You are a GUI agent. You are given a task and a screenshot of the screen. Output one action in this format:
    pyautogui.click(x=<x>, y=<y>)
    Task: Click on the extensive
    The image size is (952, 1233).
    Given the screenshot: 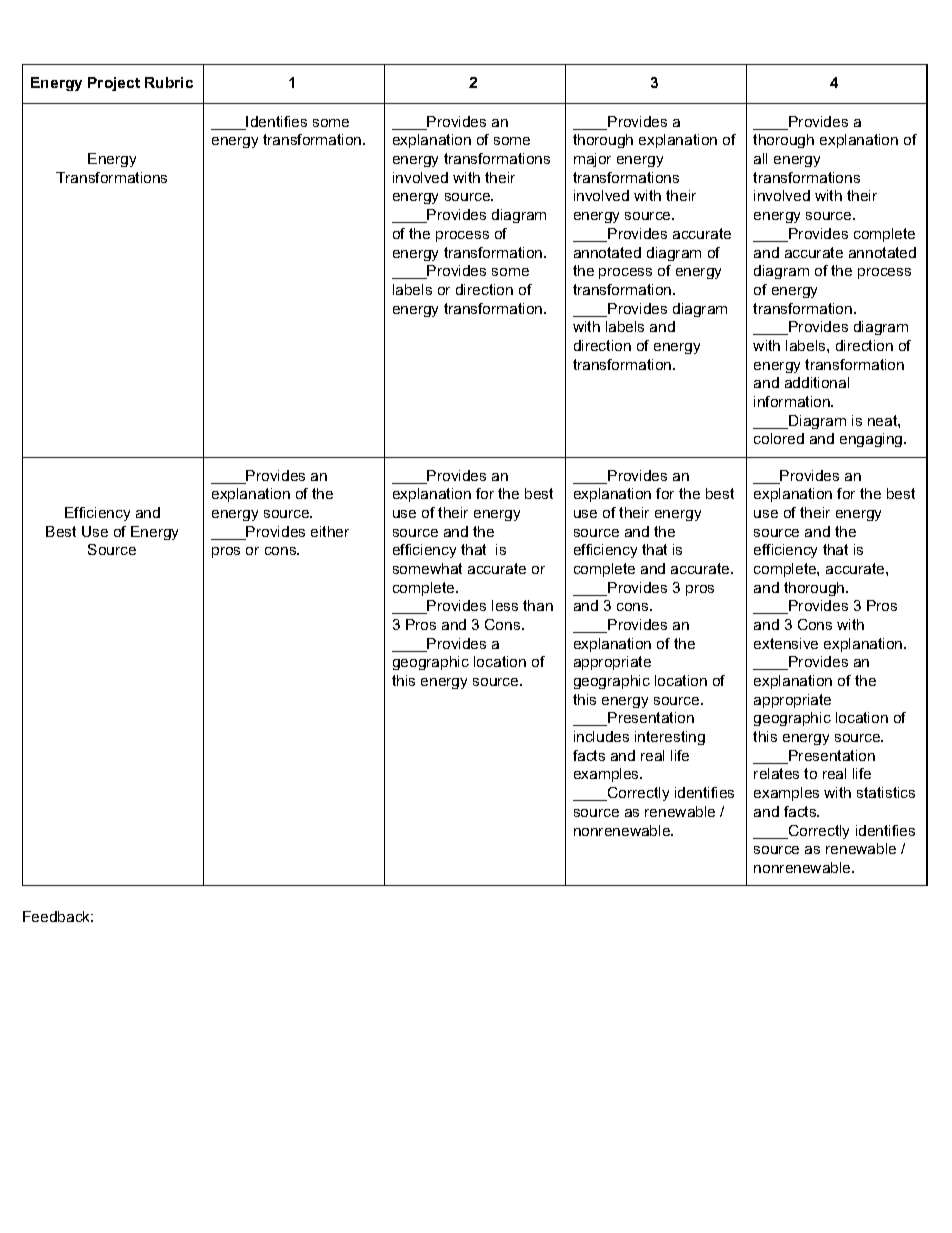 What is the action you would take?
    pyautogui.click(x=786, y=643)
